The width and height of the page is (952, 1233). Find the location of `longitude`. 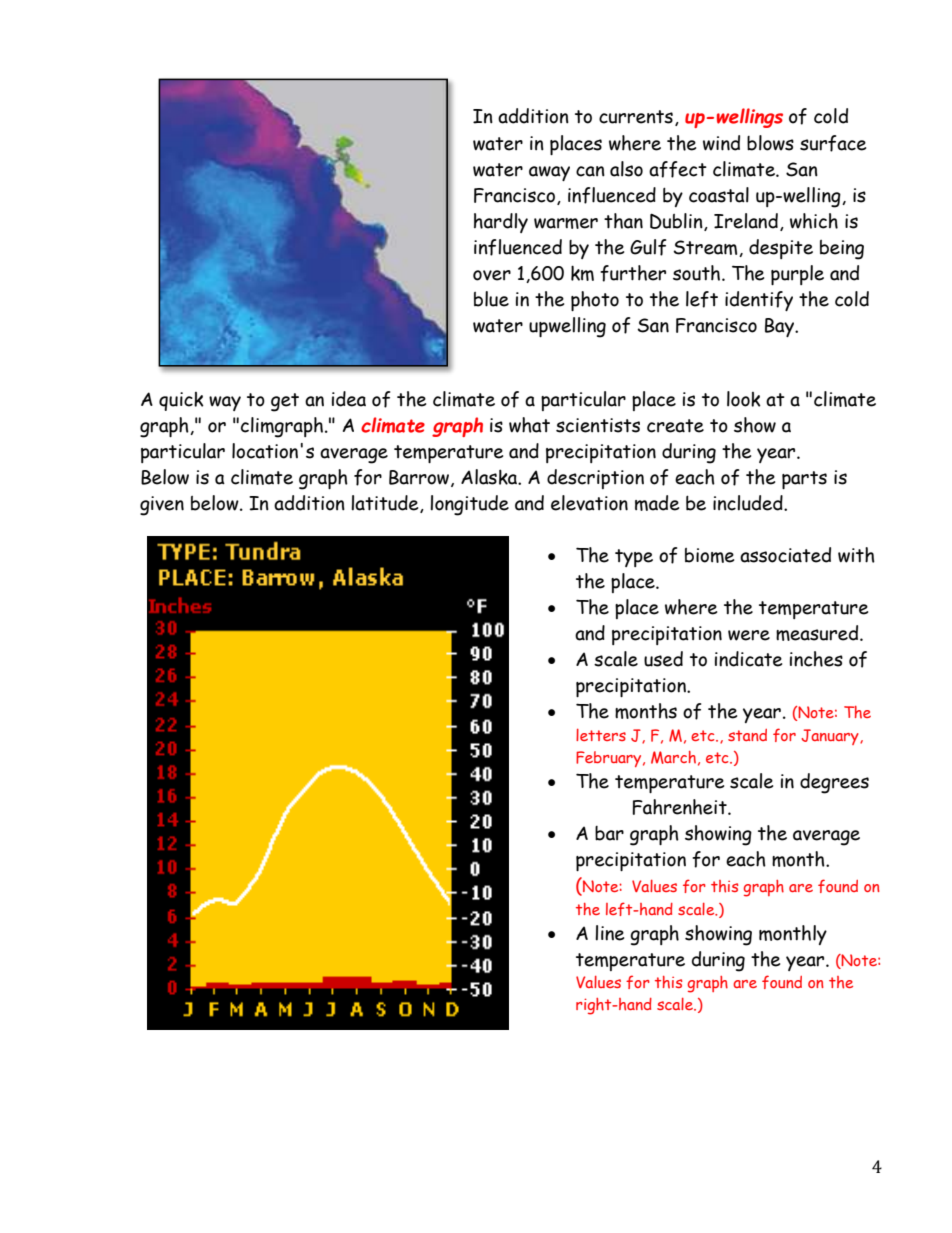

longitude is located at coordinates (469, 505).
